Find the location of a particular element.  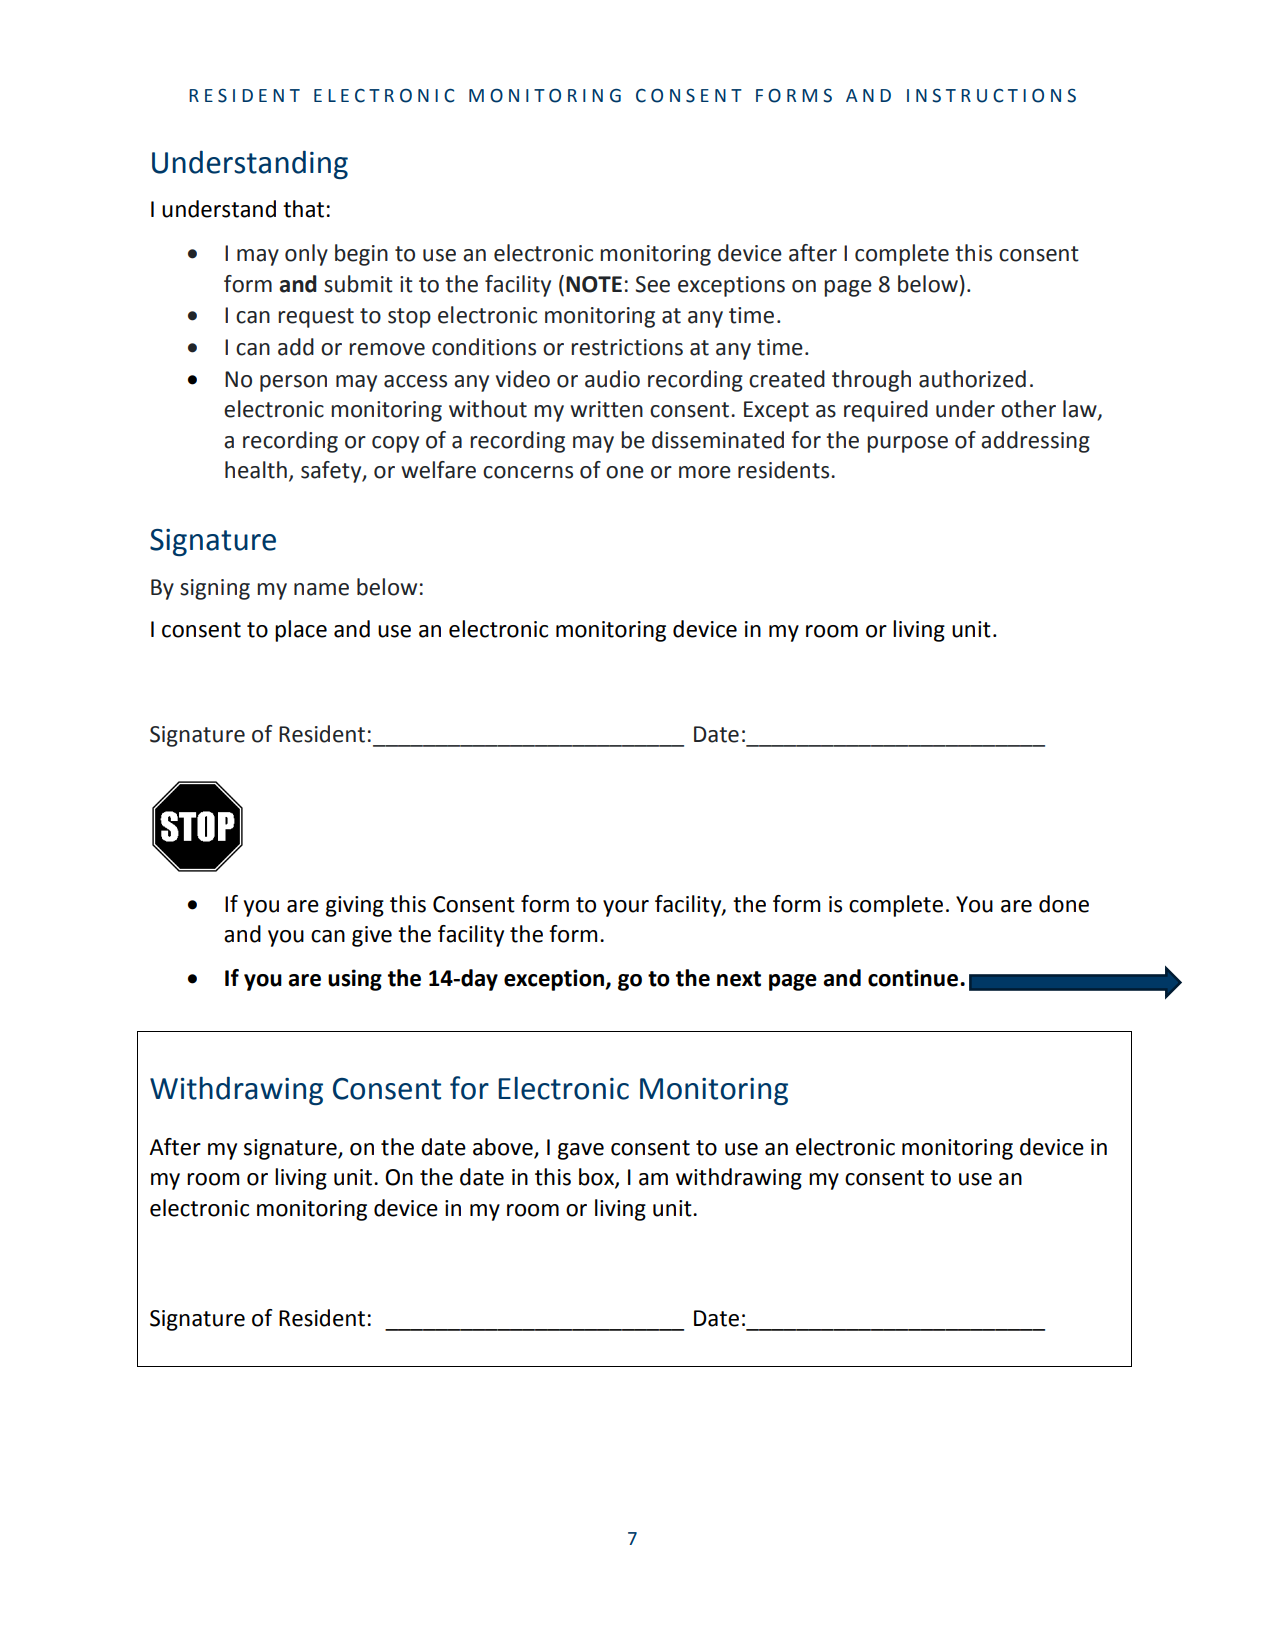

name is located at coordinates (321, 589).
